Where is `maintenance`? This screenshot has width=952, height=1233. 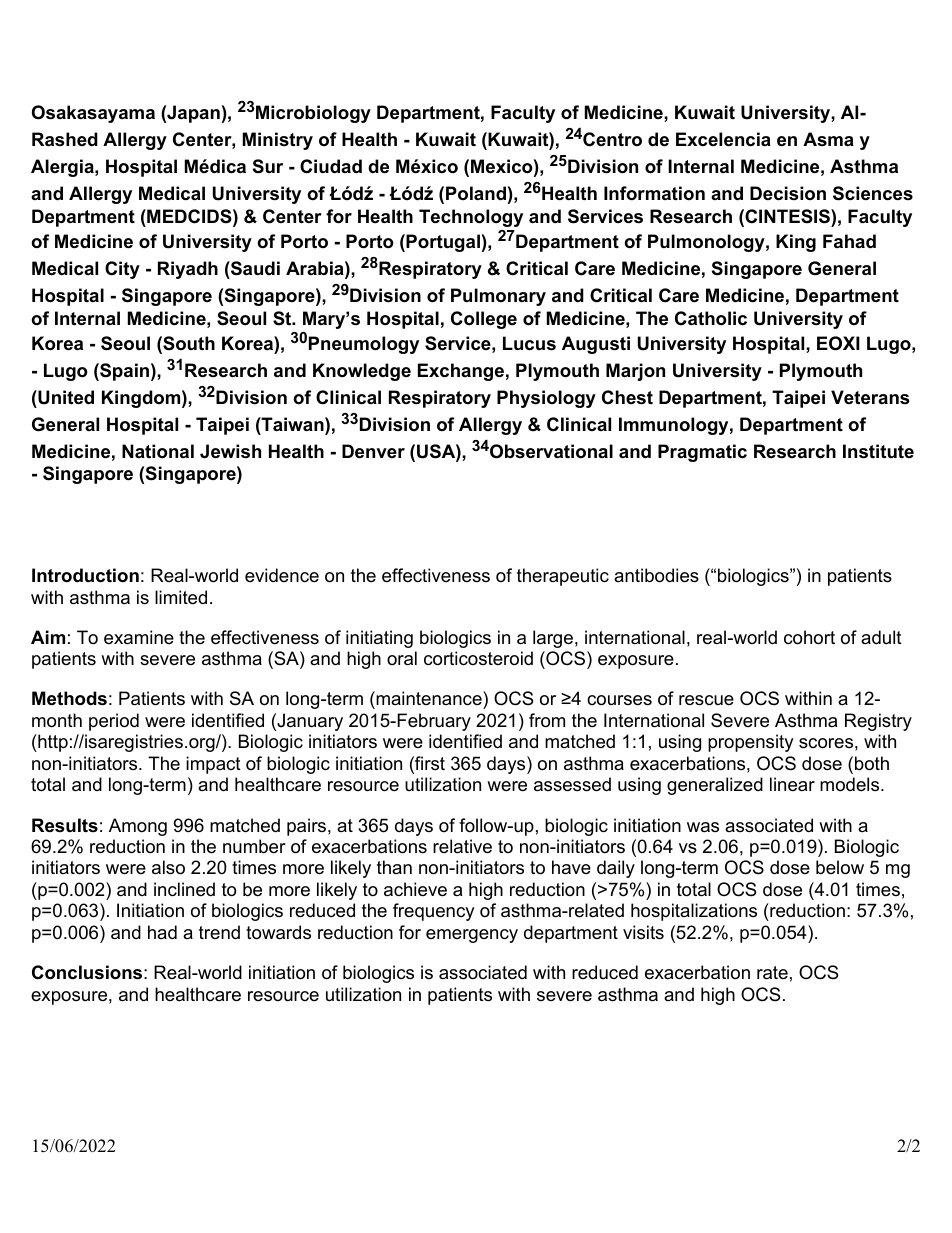 maintenance is located at coordinates (429, 700).
